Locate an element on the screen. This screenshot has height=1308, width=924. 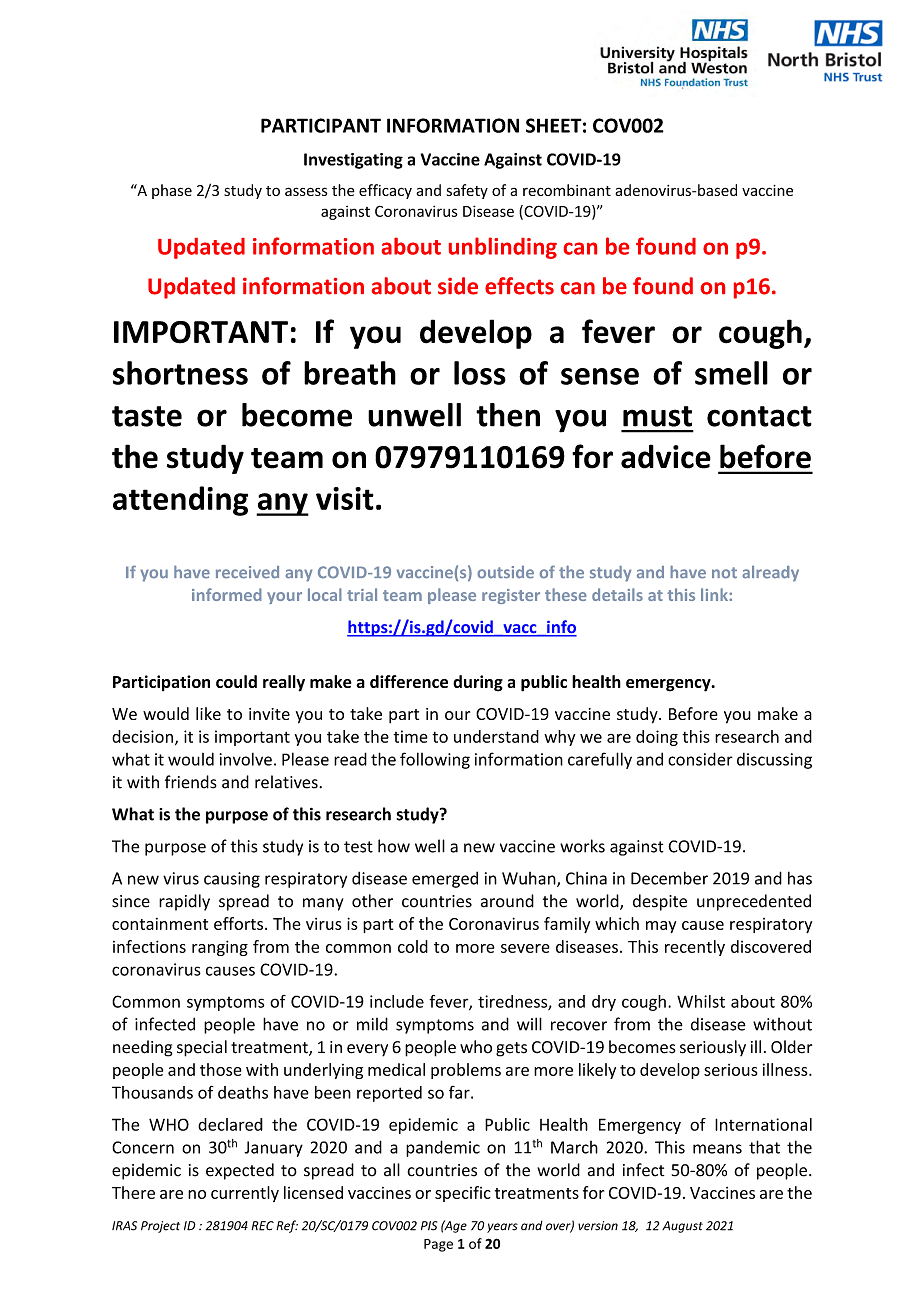
safety is located at coordinates (467, 191).
